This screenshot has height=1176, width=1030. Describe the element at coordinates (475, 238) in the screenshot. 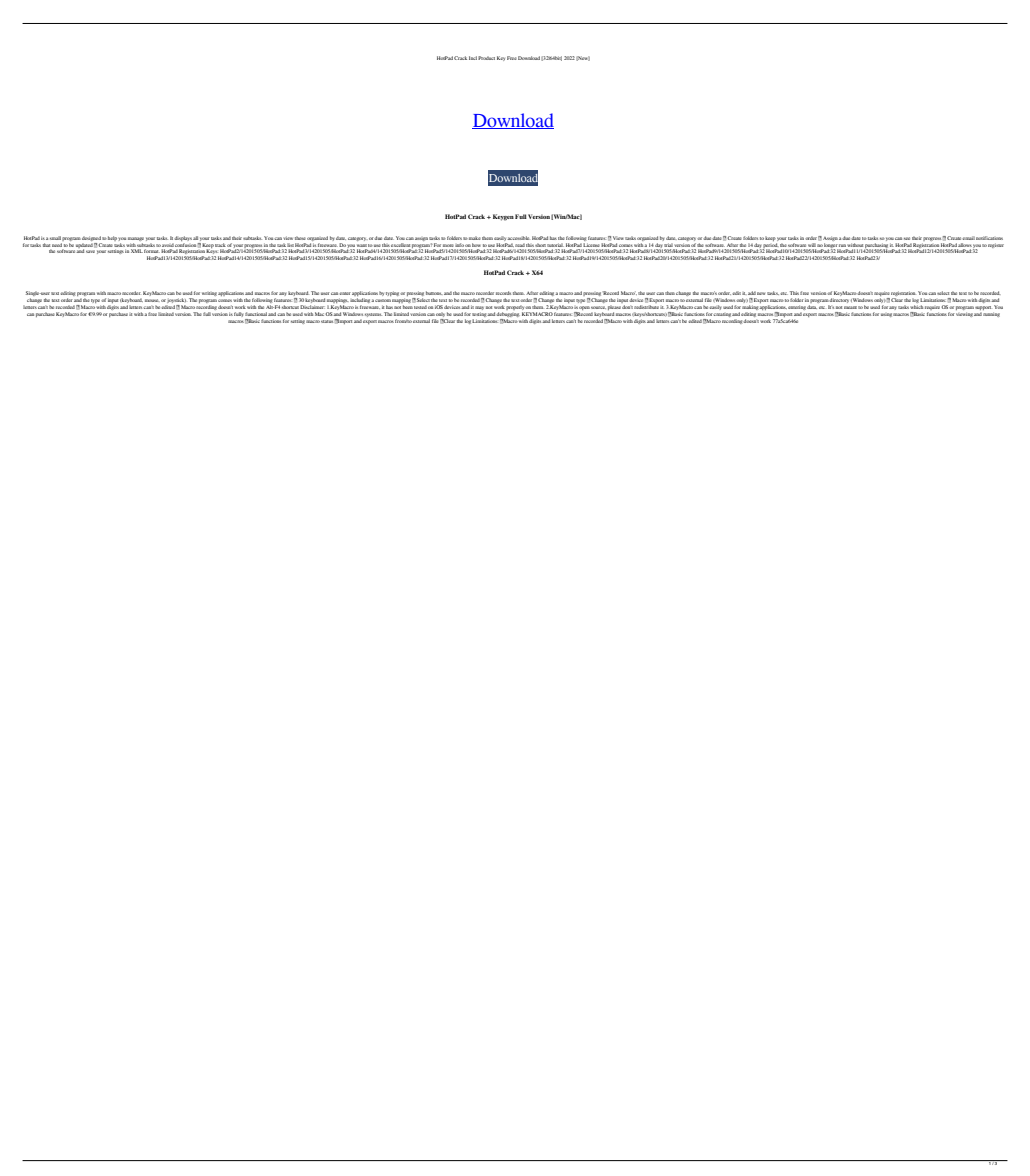

I see `make` at that location.
